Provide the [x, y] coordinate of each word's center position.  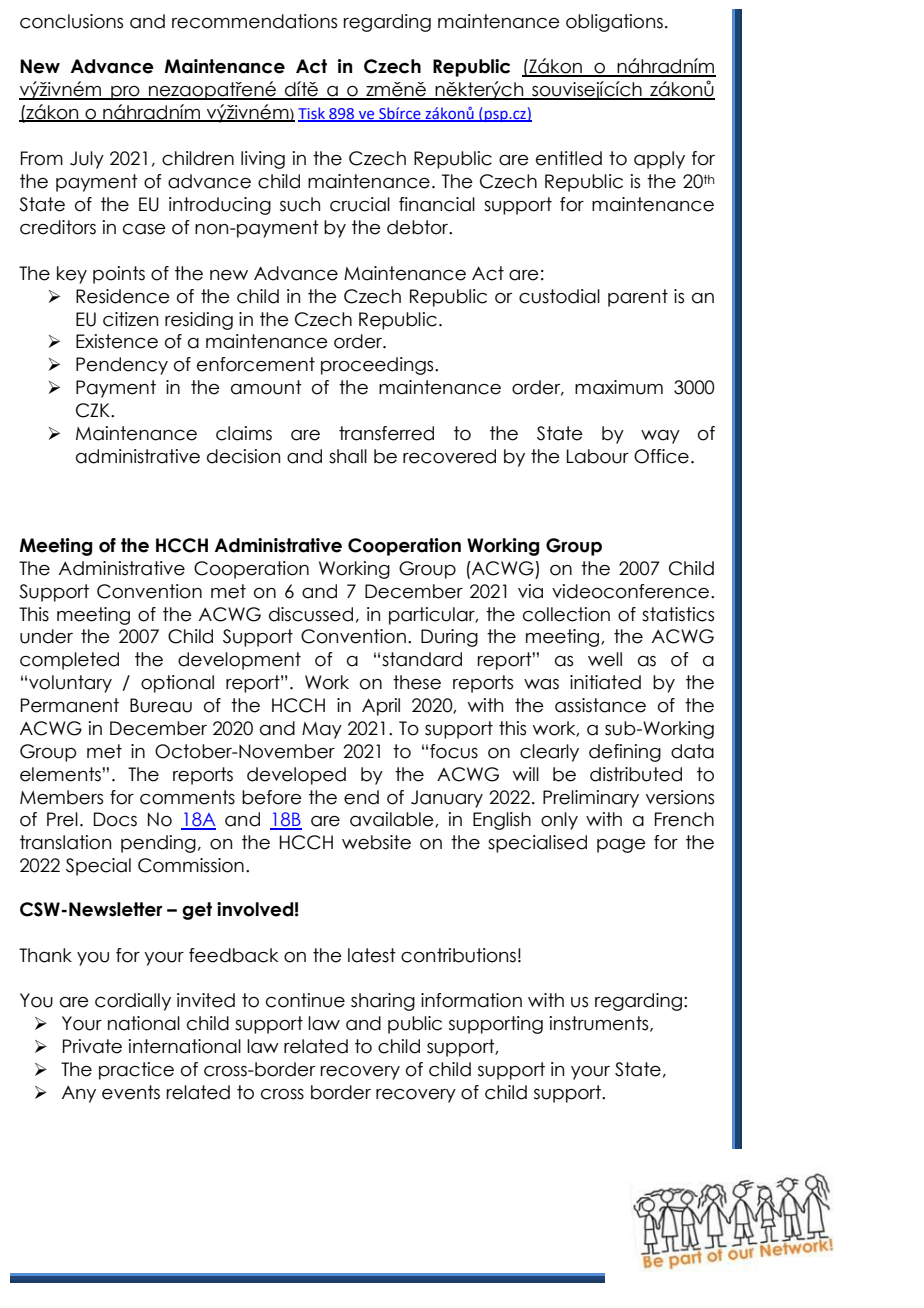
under [46, 636]
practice [136, 1071]
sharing [383, 1002]
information [471, 1000]
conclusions [71, 21]
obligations [614, 23]
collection [566, 614]
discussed [311, 614]
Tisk [312, 114]
